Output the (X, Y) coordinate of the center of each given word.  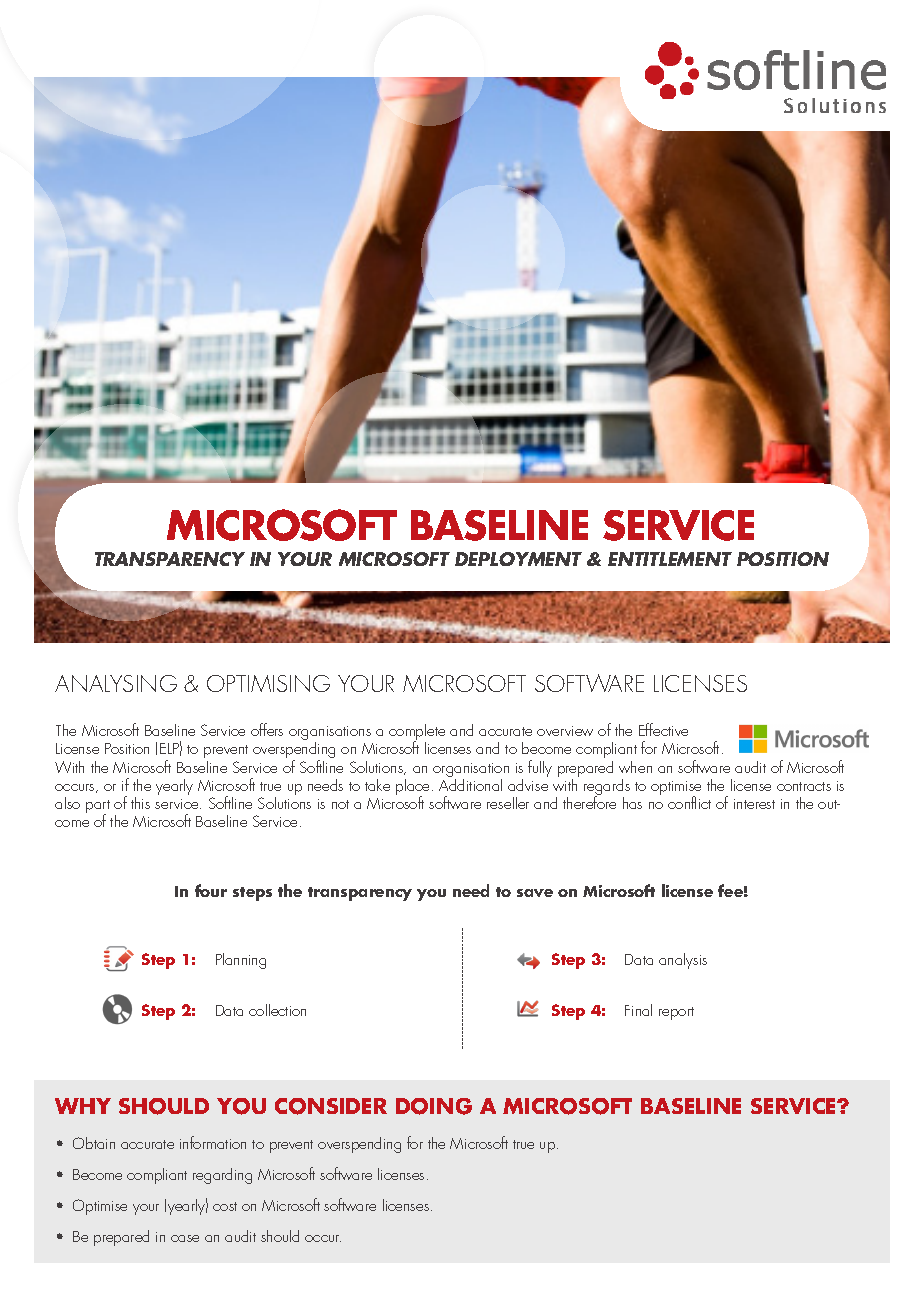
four (211, 890)
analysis (683, 961)
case (185, 1238)
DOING (434, 1106)
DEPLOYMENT (518, 559)
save (535, 893)
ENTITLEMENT (670, 559)
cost (225, 1206)
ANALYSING (116, 683)
